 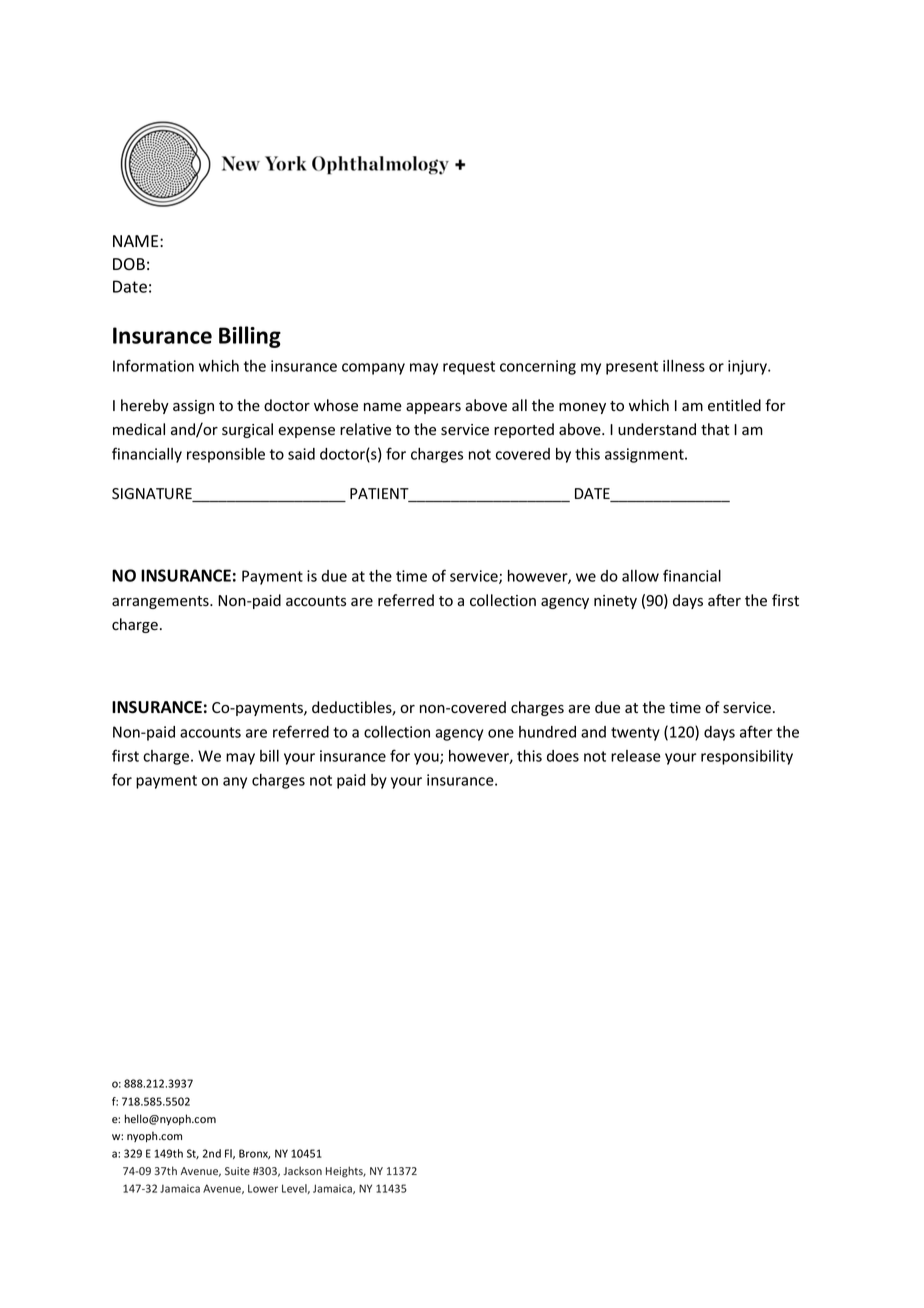 What do you see at coordinates (302, 1170) in the document?
I see `Jackson` at bounding box center [302, 1170].
